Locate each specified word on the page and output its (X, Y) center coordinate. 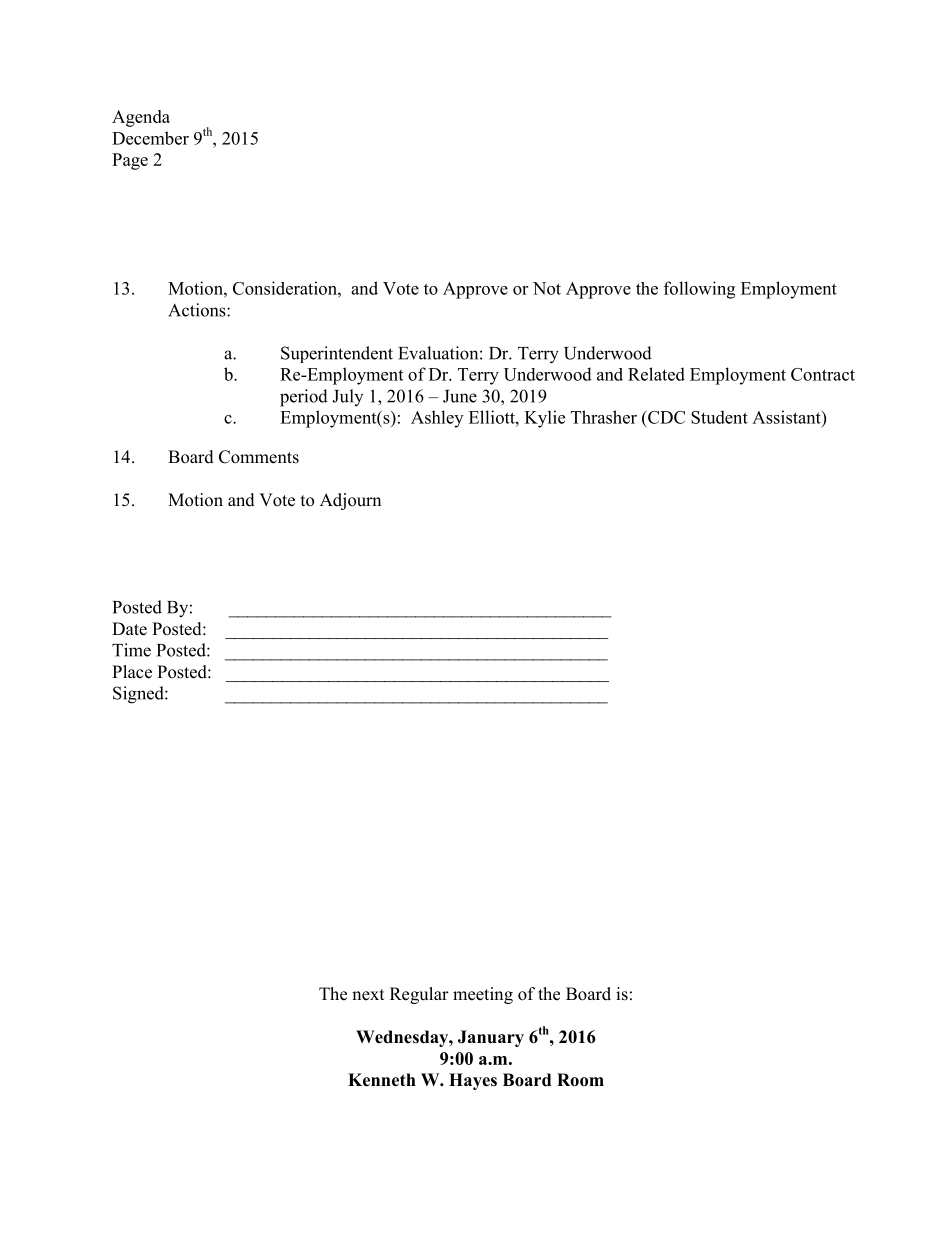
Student (719, 417)
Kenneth (382, 1080)
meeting (483, 995)
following (699, 290)
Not (547, 288)
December (150, 138)
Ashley (437, 419)
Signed (139, 695)
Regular (419, 995)
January (491, 1038)
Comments (259, 457)
